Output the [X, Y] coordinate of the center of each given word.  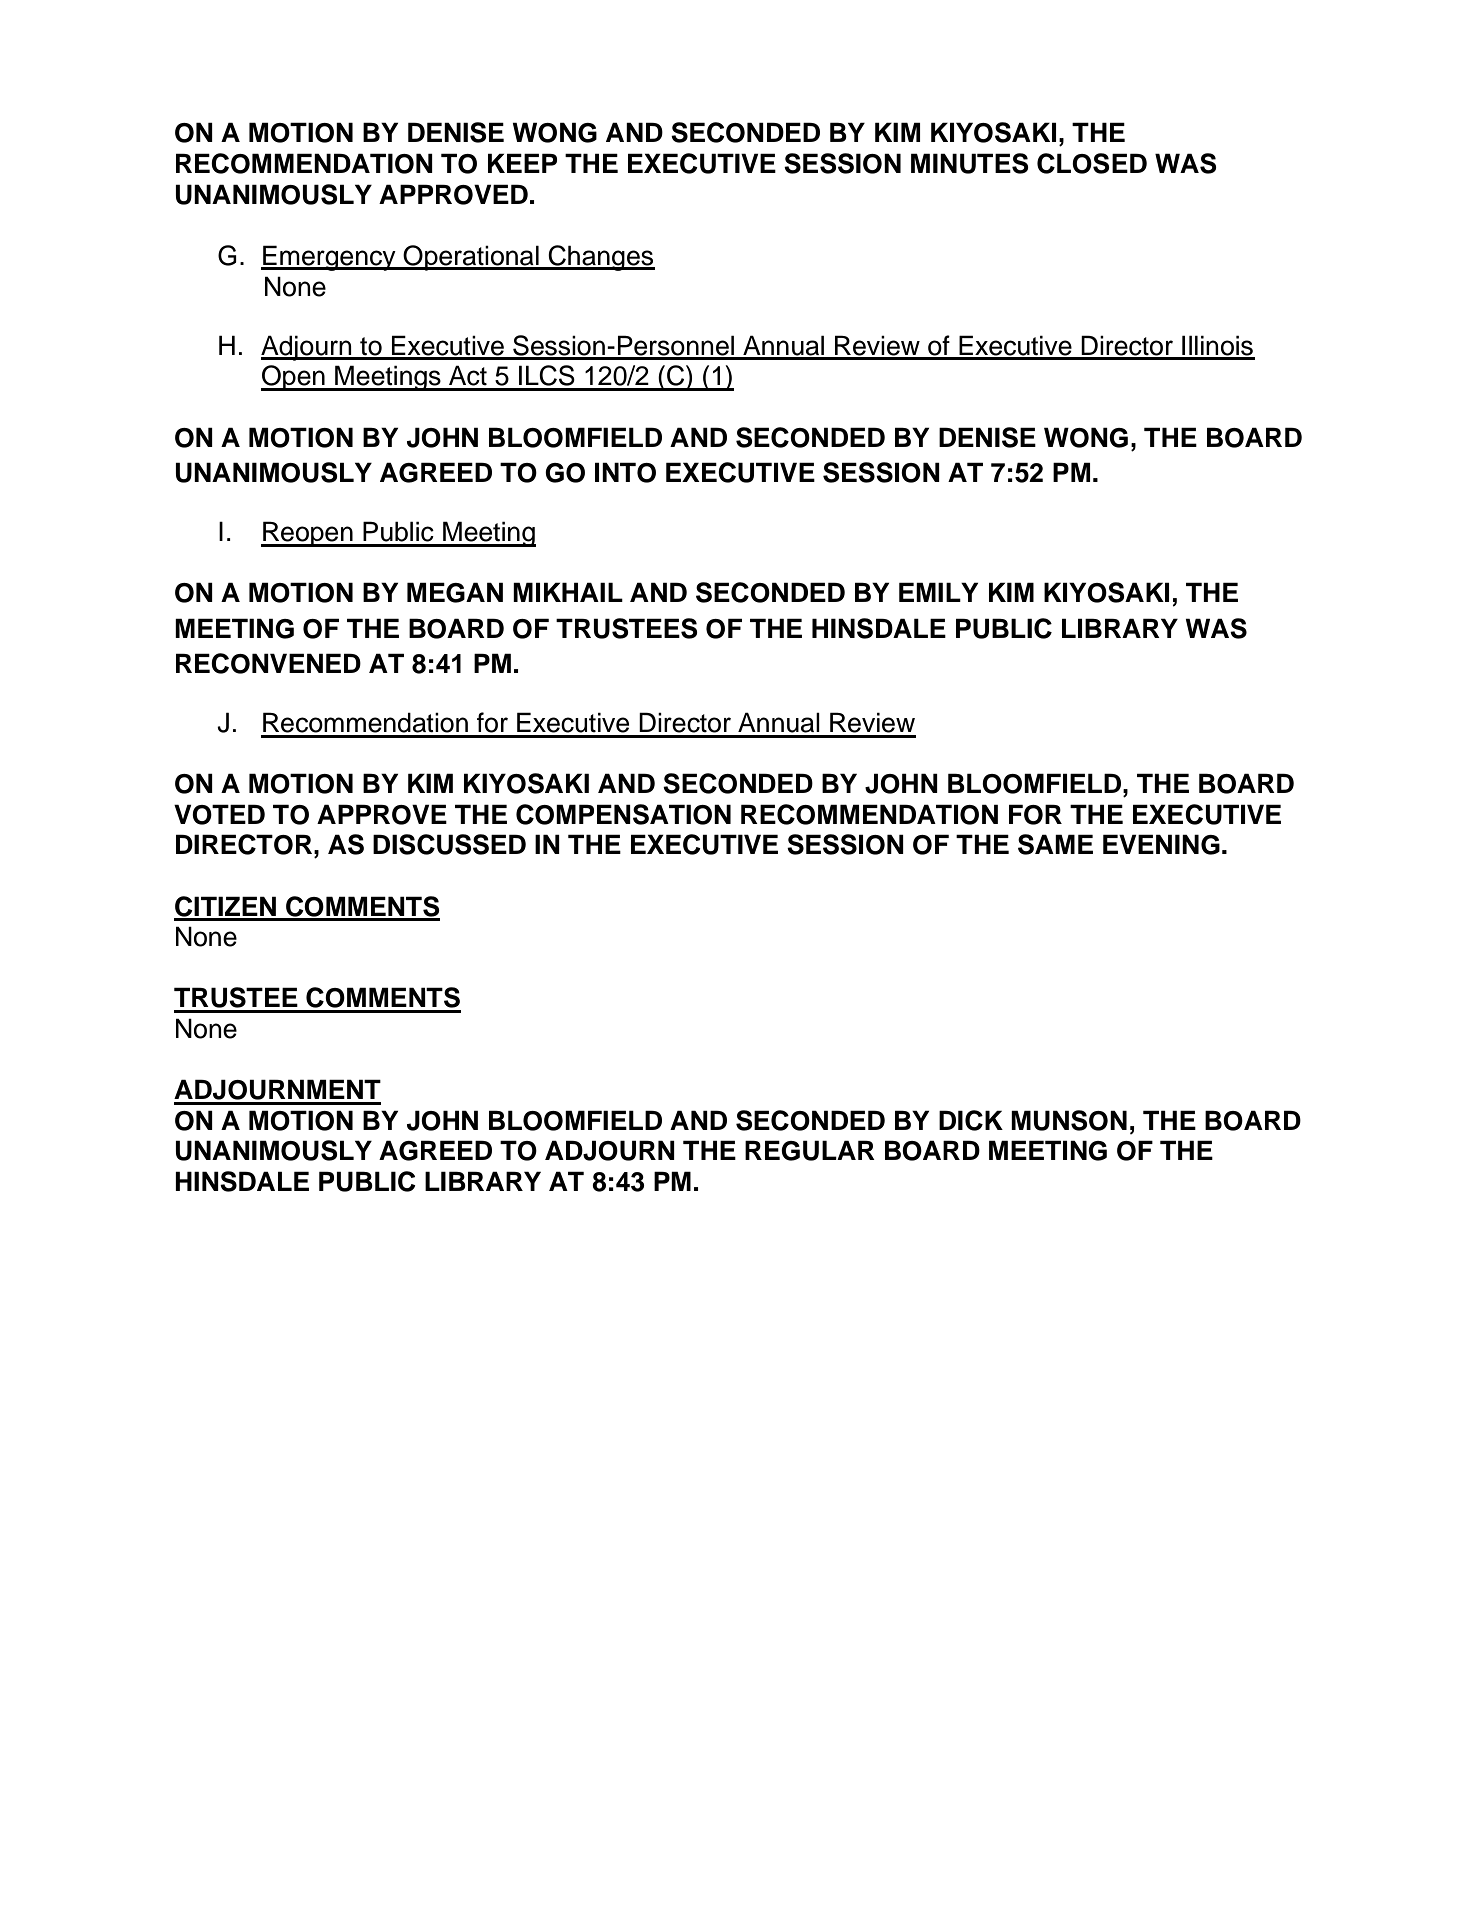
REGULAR [810, 1150]
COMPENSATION [623, 814]
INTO [625, 472]
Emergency [329, 258]
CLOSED [1092, 163]
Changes [600, 258]
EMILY [938, 592]
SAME [1055, 844]
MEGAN [455, 592]
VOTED [219, 814]
